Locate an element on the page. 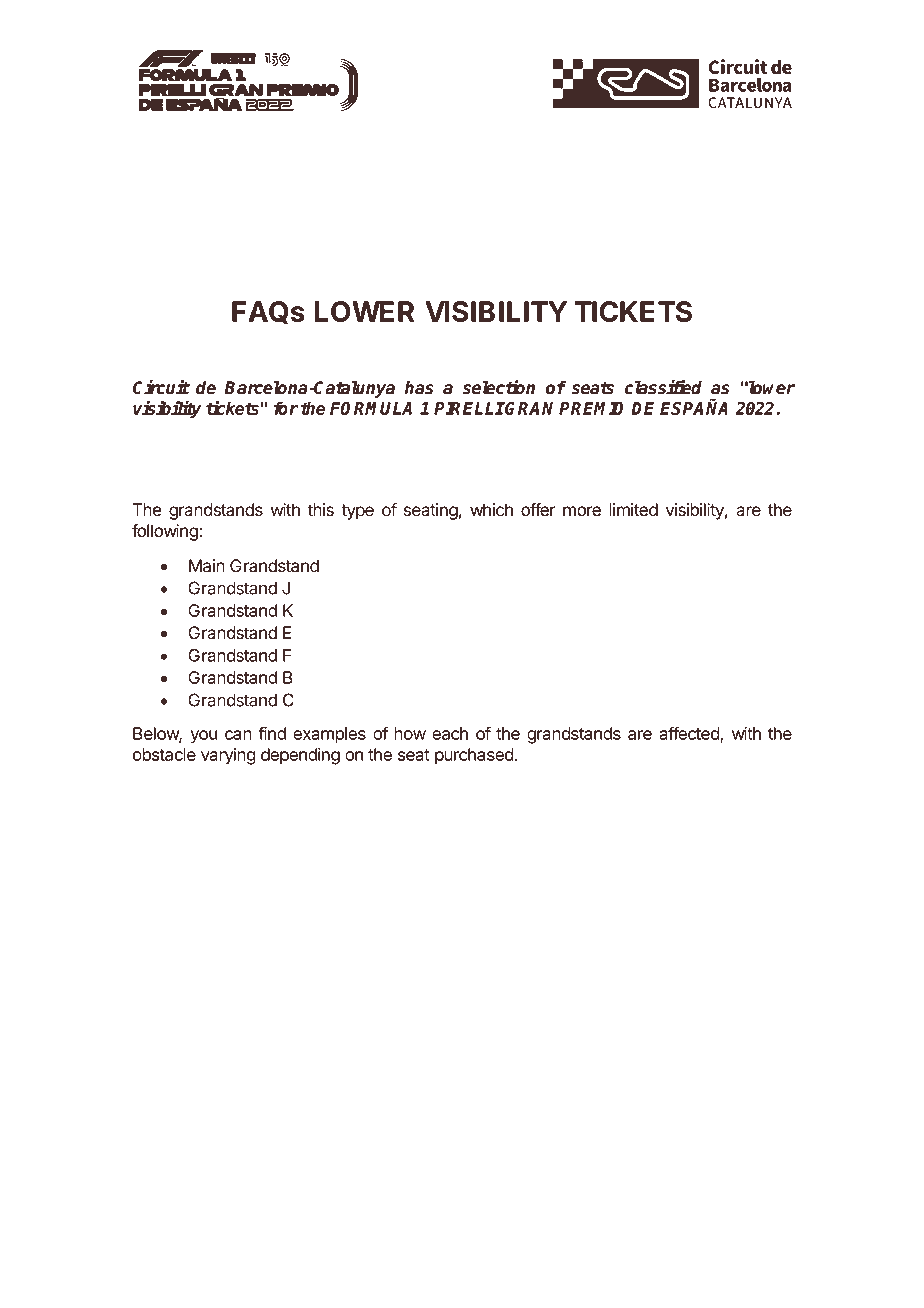  affected is located at coordinates (690, 734).
